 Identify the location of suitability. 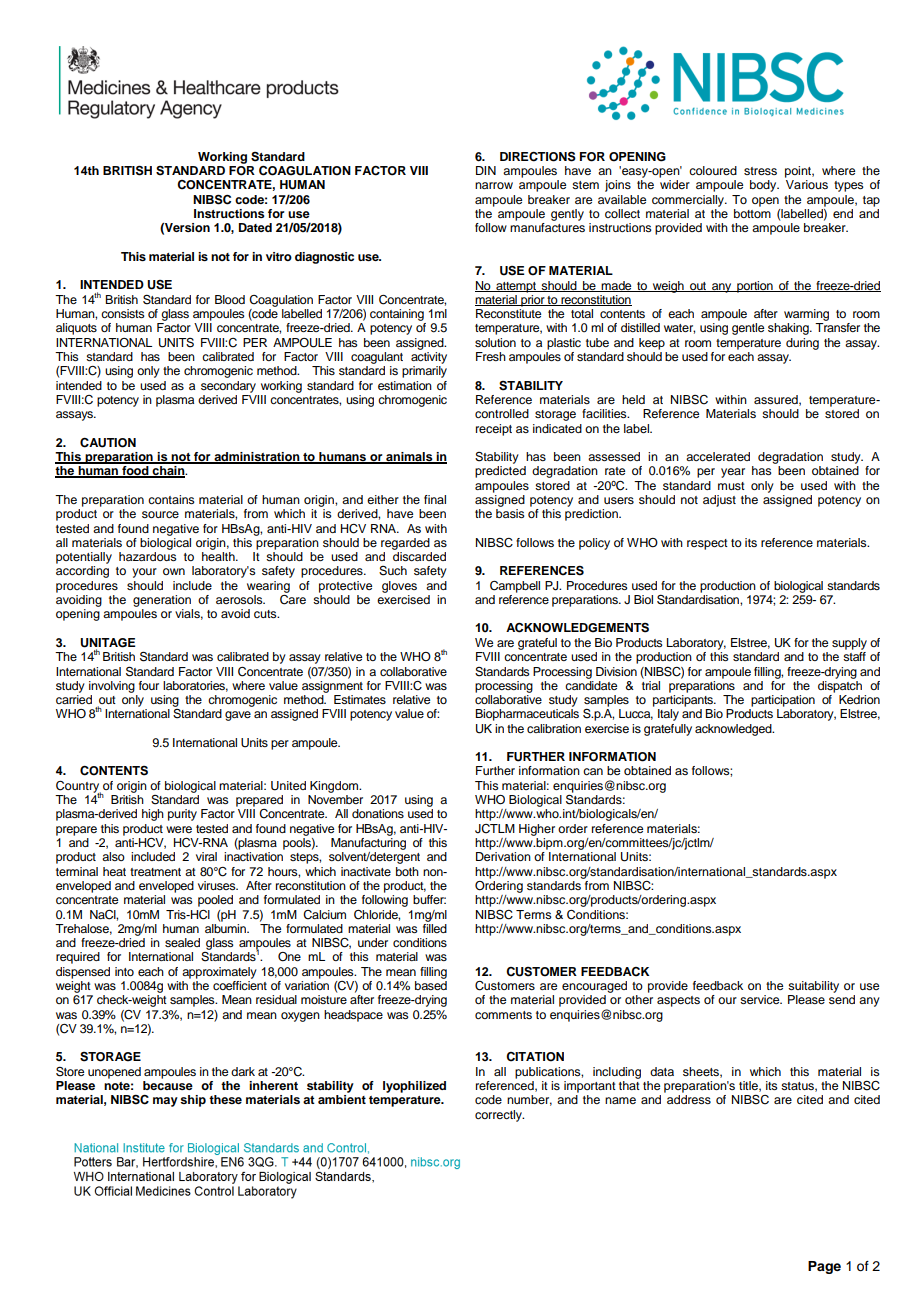
(813, 987).
